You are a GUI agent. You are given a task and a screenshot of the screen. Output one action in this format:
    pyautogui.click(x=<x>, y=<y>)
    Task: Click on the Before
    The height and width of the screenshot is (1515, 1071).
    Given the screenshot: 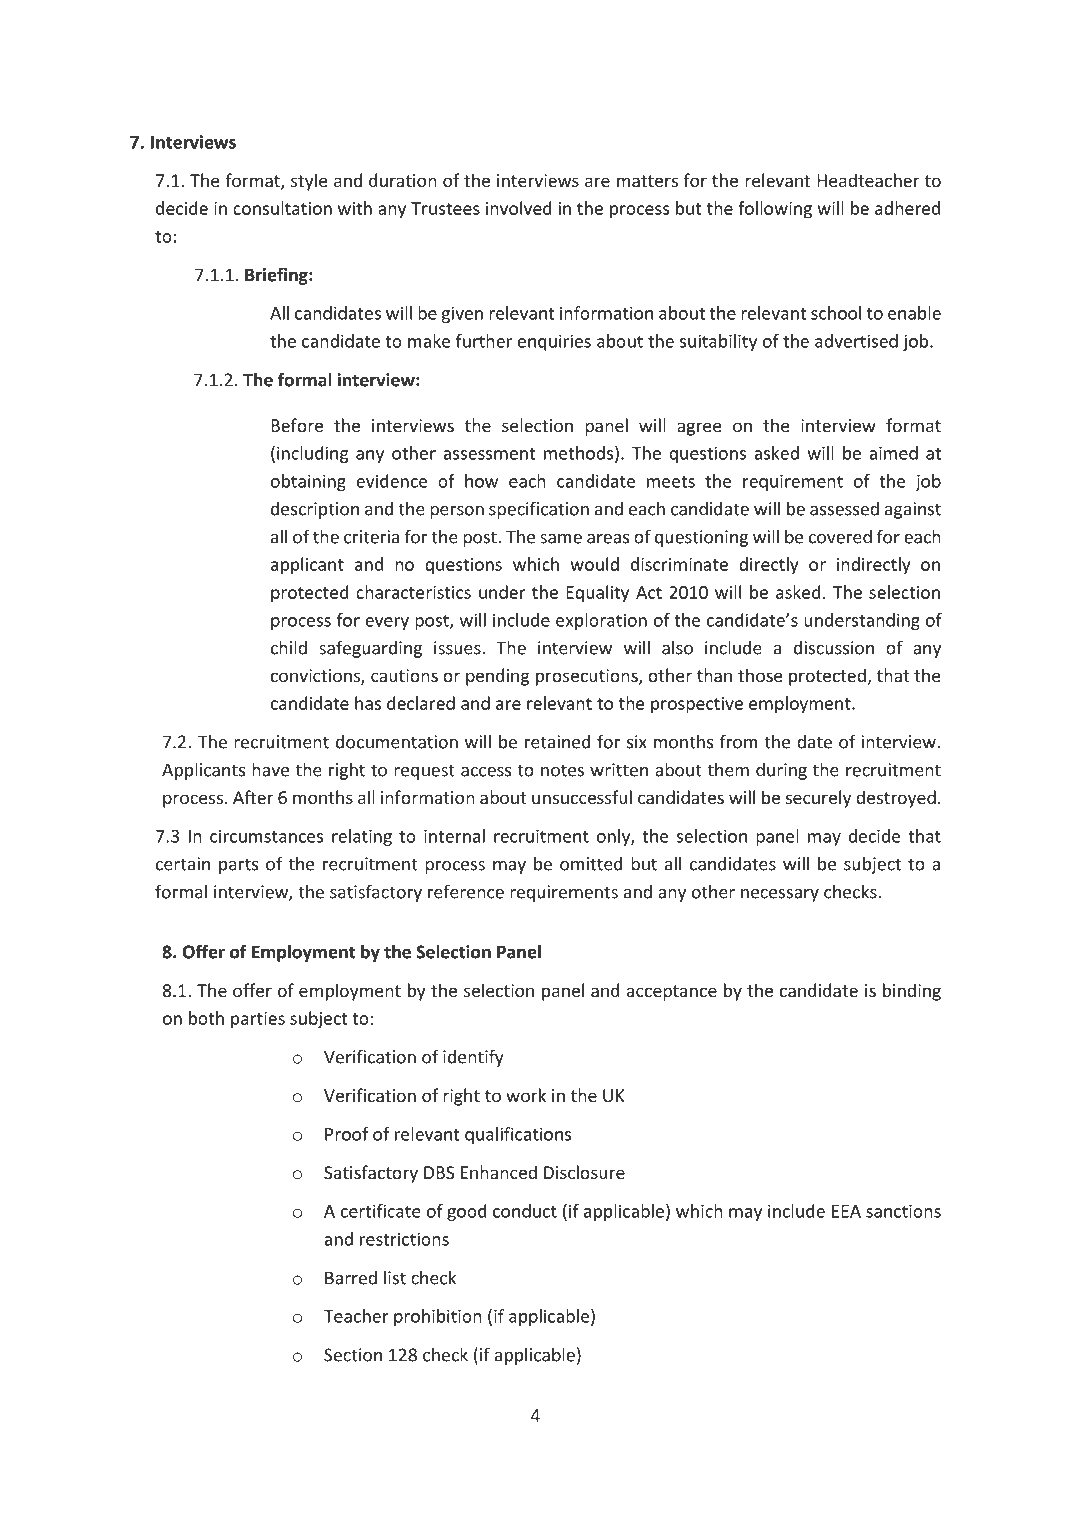 What is the action you would take?
    pyautogui.click(x=297, y=425)
